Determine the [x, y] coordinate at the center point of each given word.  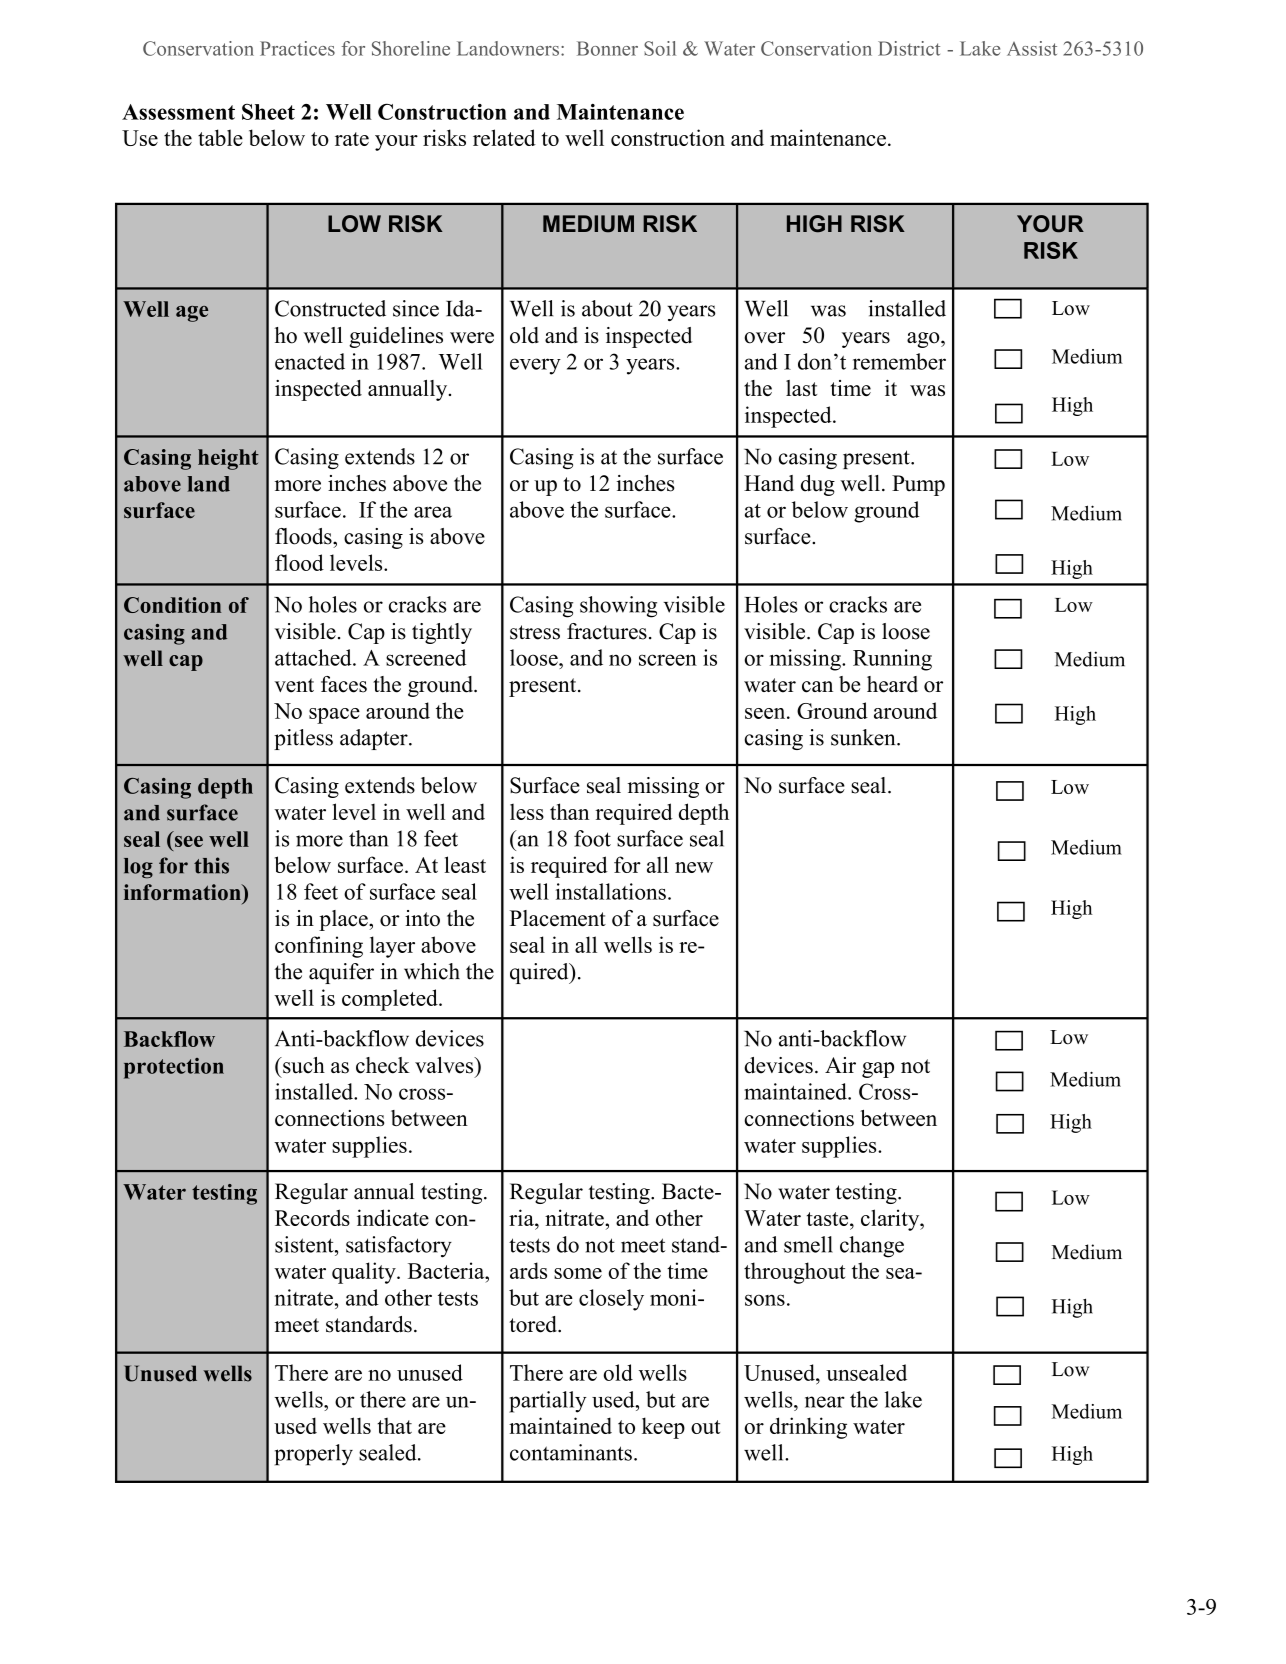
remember [899, 361]
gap [878, 1070]
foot [592, 838]
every [535, 366]
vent [294, 685]
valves [445, 1065]
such [303, 1065]
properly [314, 1455]
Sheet [268, 112]
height [228, 459]
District [909, 48]
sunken [864, 737]
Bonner [607, 48]
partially [547, 1402]
